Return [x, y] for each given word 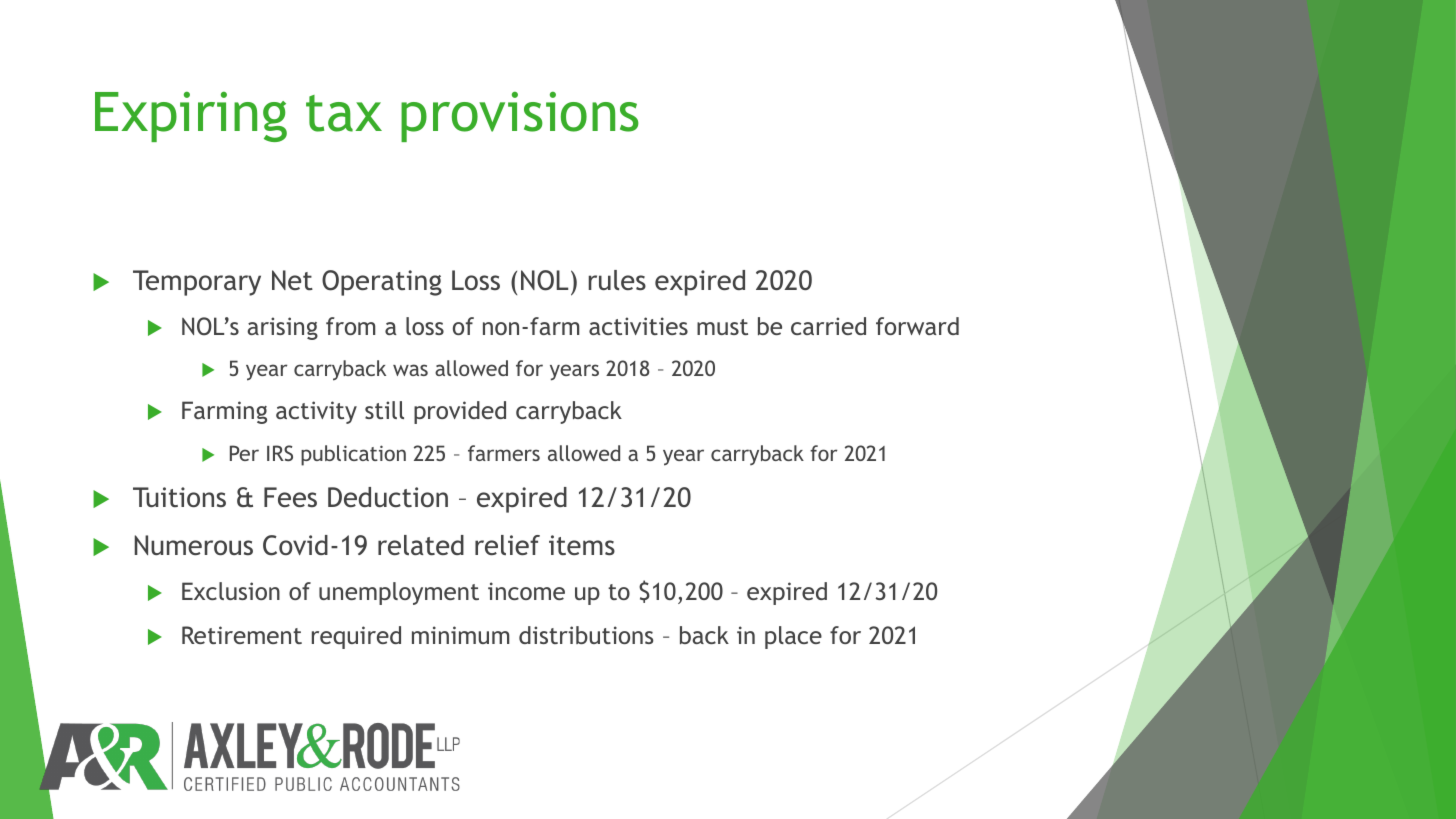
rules [617, 280]
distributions [586, 635]
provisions [520, 117]
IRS [280, 453]
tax [344, 113]
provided [460, 412]
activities [638, 326]
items [582, 545]
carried [828, 326]
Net [292, 280]
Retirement [242, 635]
